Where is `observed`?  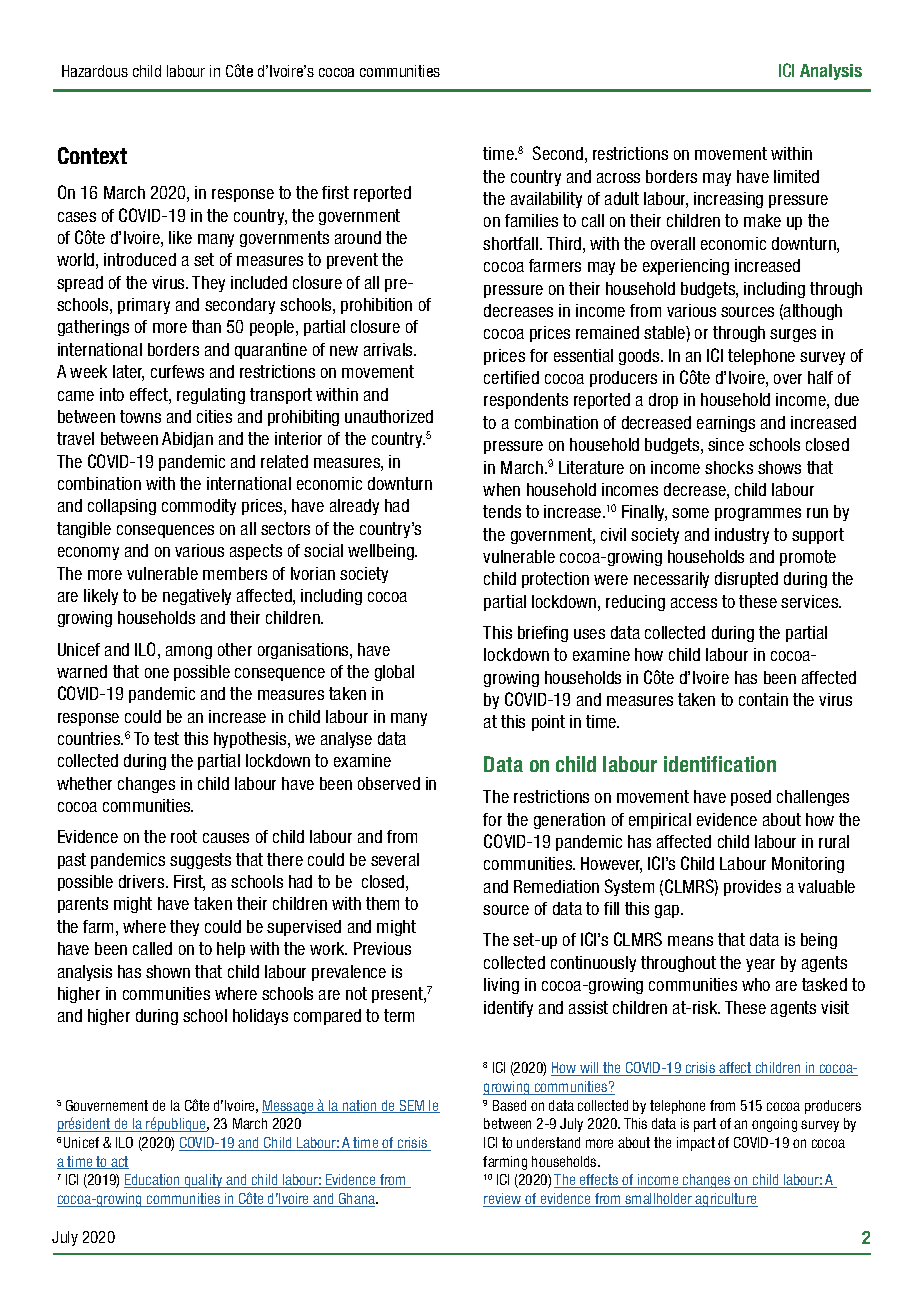 observed is located at coordinates (389, 783).
